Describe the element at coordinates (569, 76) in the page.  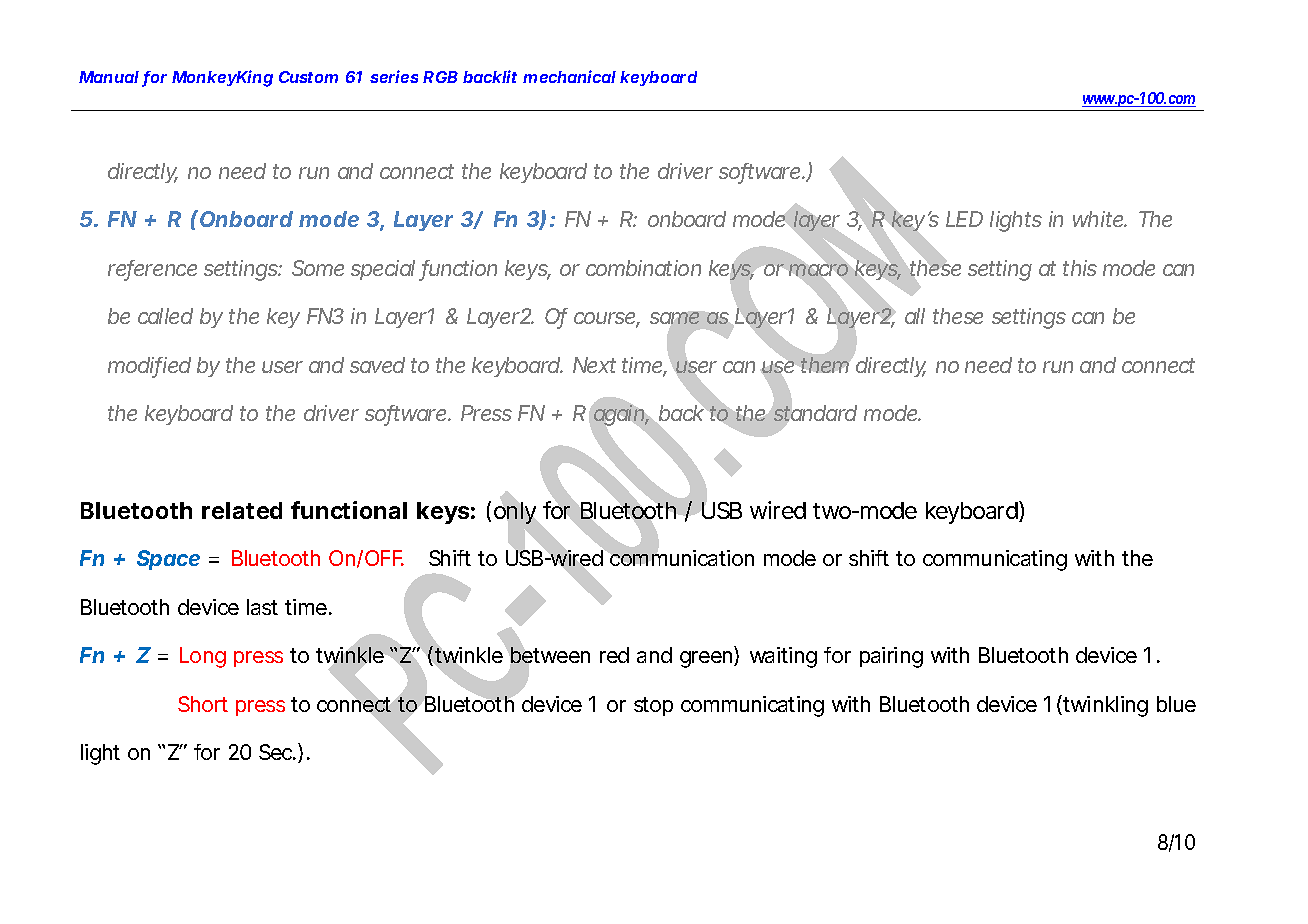
I see `mechanical` at that location.
